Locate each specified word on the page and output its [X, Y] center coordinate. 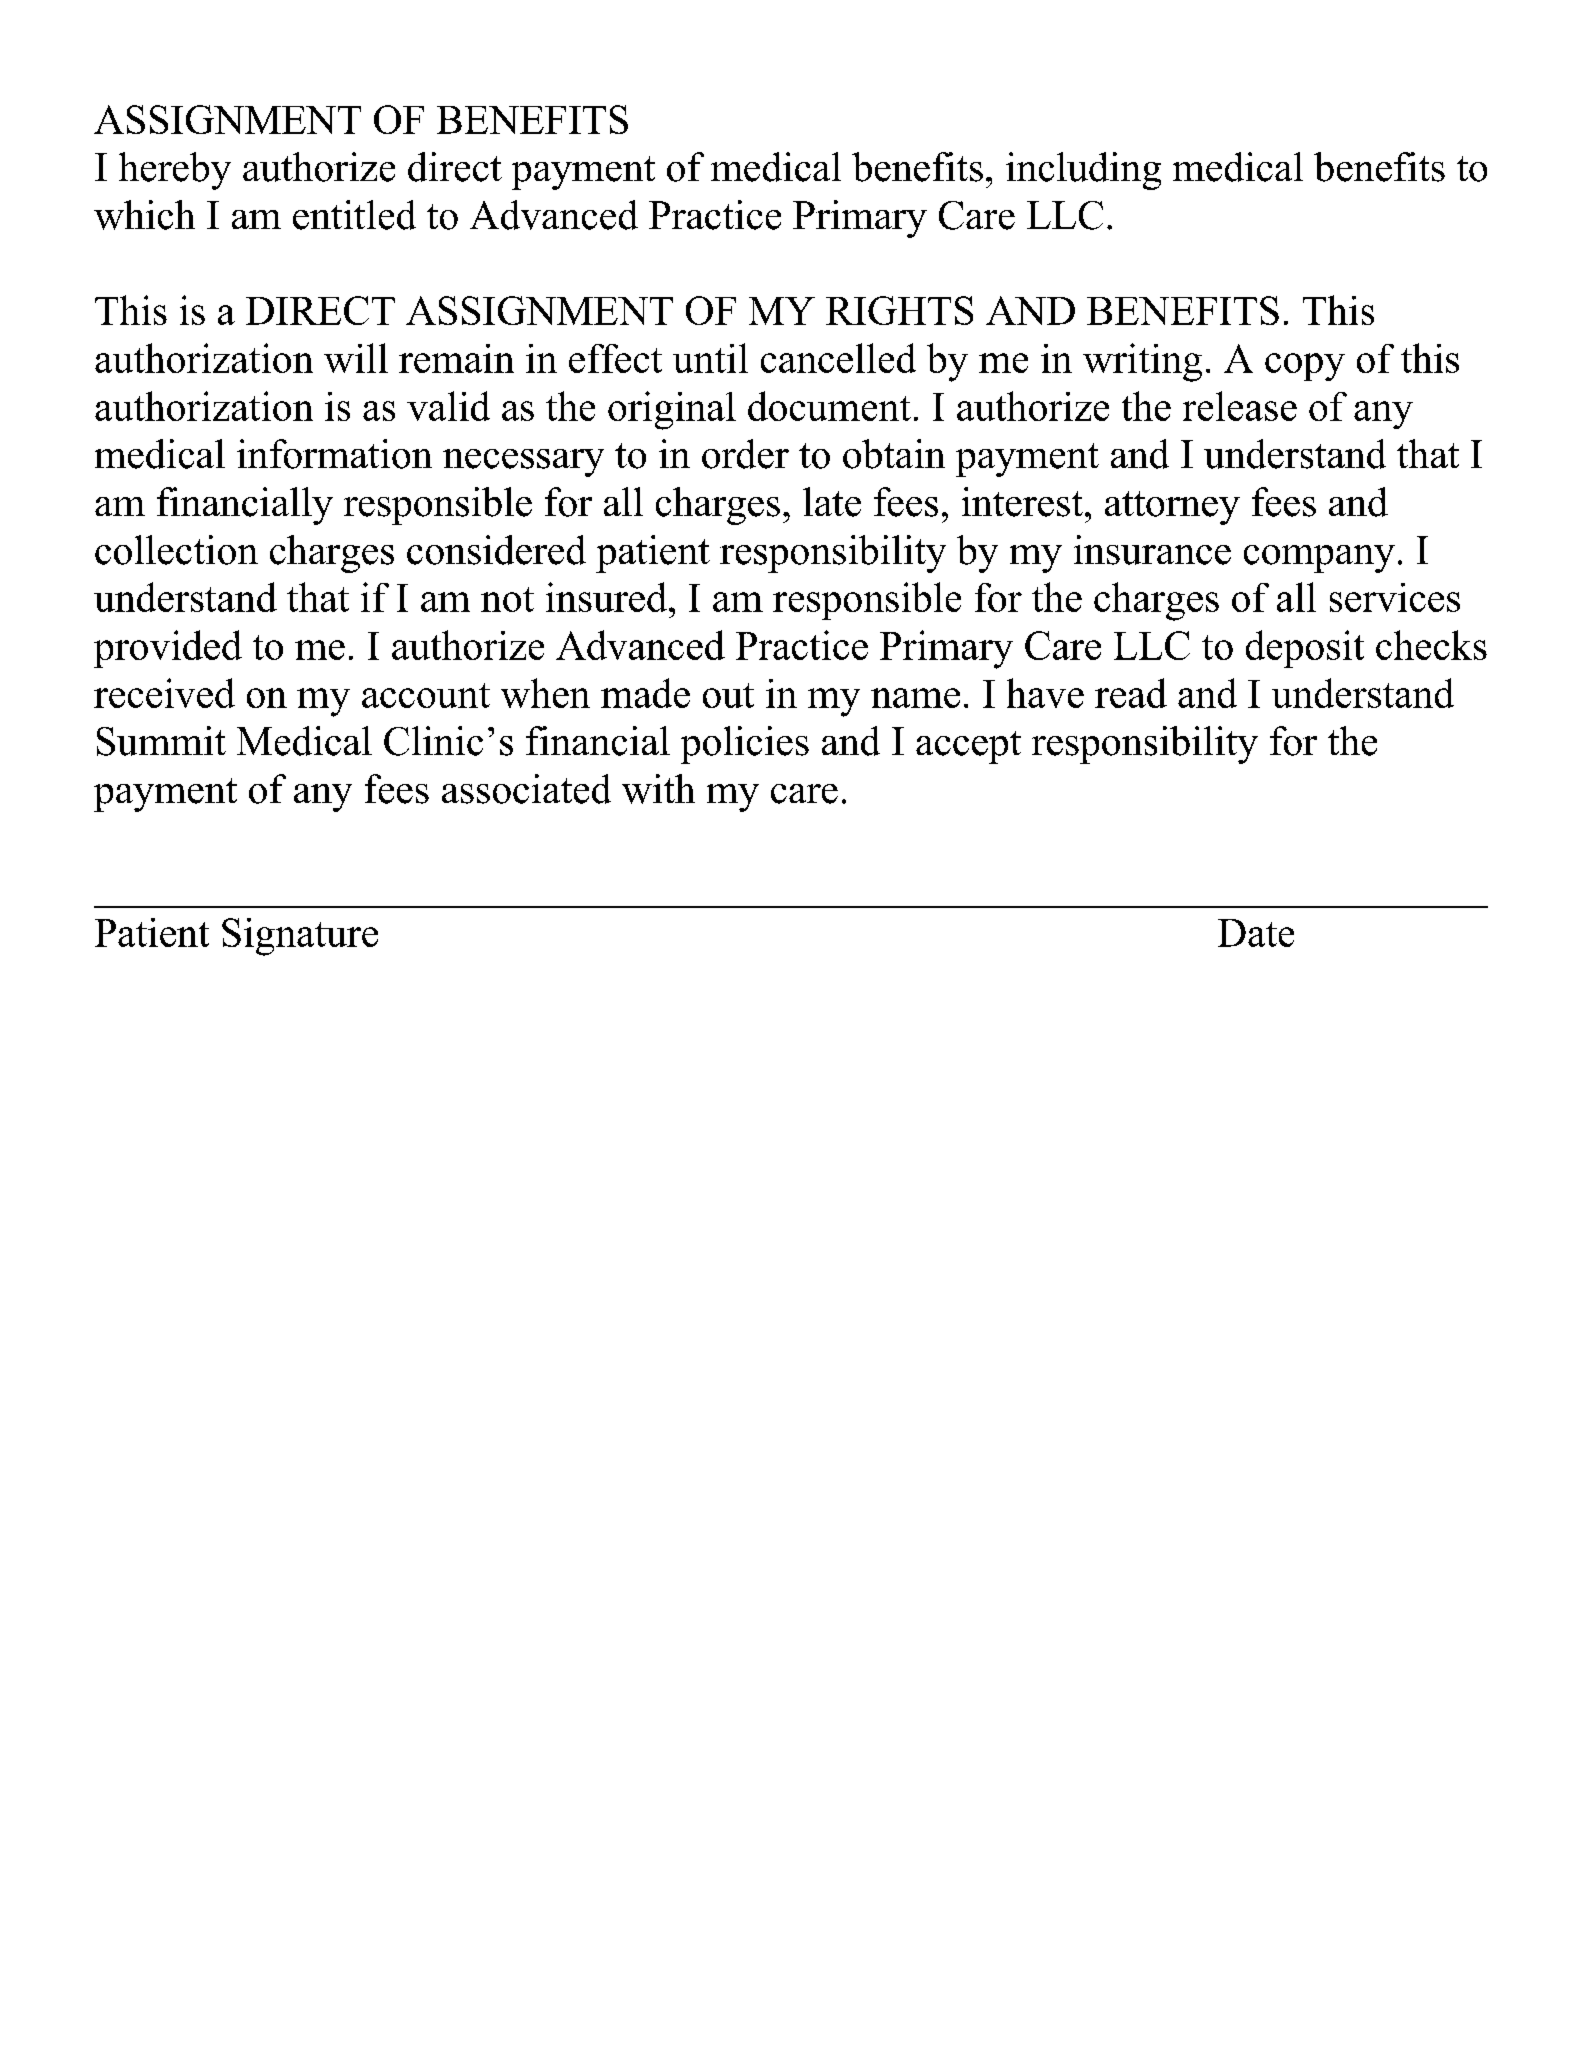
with [658, 789]
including [1083, 171]
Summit [161, 741]
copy [1305, 367]
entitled [354, 215]
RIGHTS [899, 310]
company [1319, 559]
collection [176, 550]
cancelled [838, 358]
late [832, 502]
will [356, 358]
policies [745, 745]
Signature [300, 937]
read [1131, 693]
